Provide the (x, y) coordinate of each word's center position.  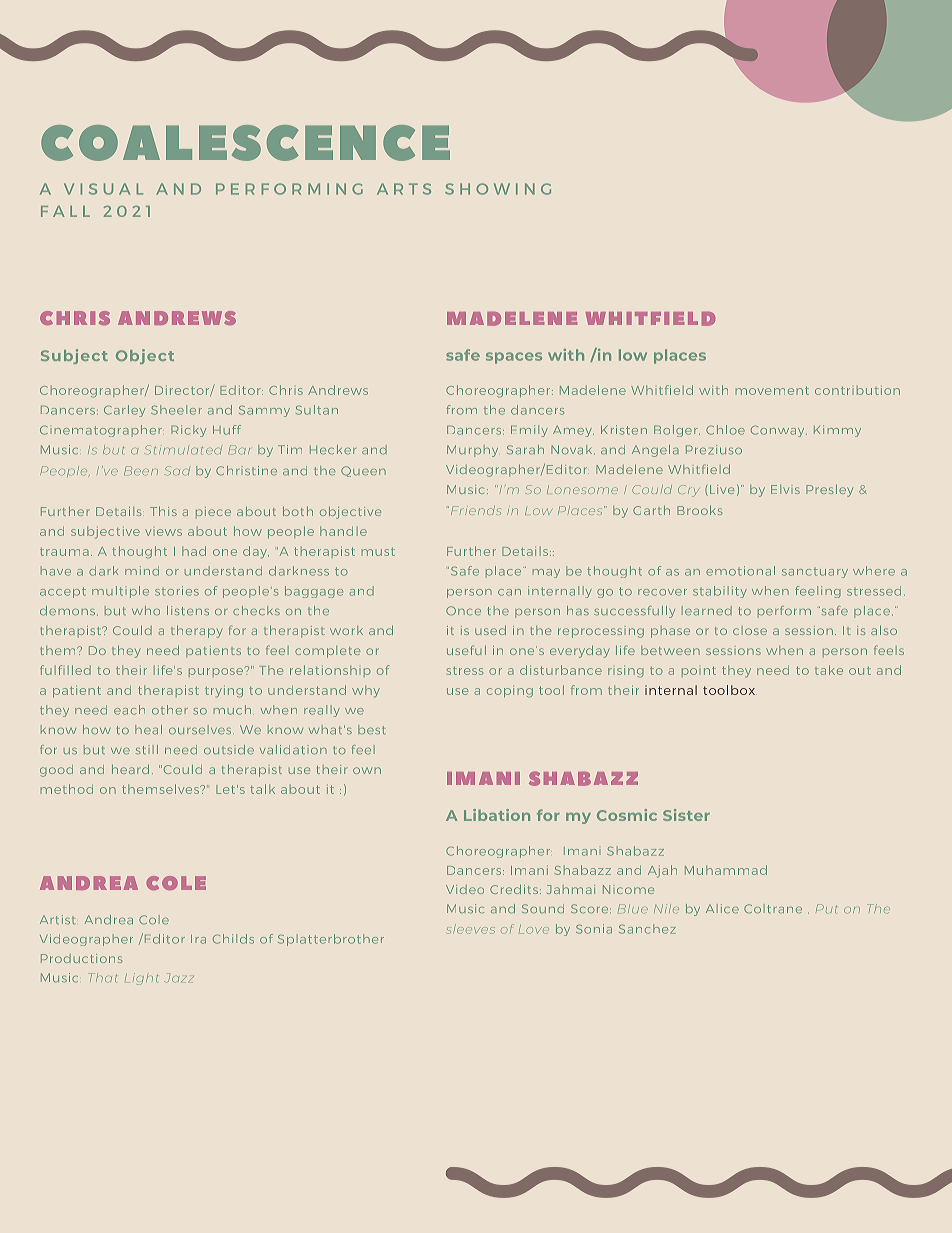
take (829, 670)
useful (466, 650)
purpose (217, 671)
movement (772, 390)
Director (183, 391)
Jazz (179, 977)
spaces (514, 358)
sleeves (471, 929)
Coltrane (773, 908)
